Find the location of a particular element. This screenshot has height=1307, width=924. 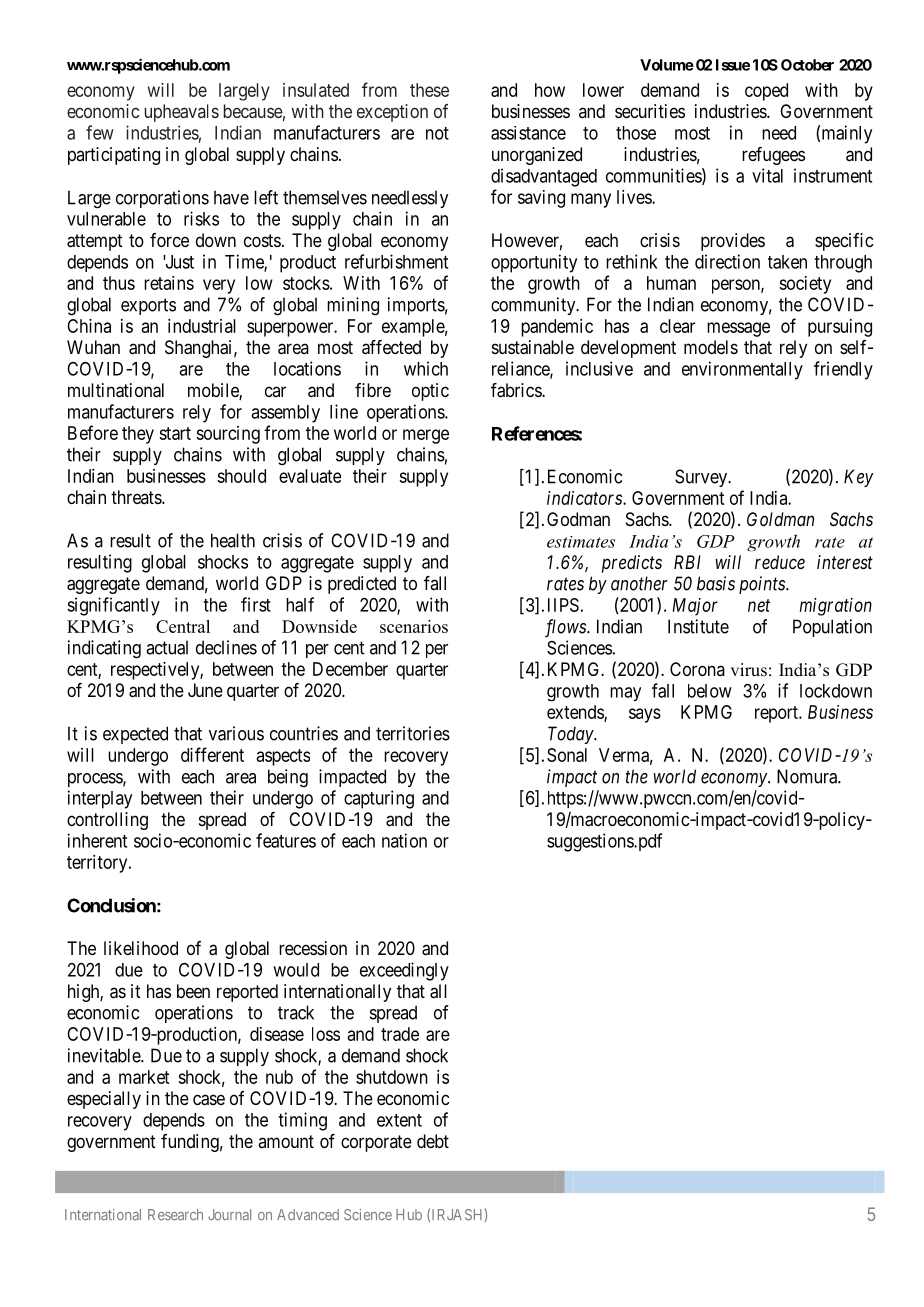

coped is located at coordinates (766, 92).
